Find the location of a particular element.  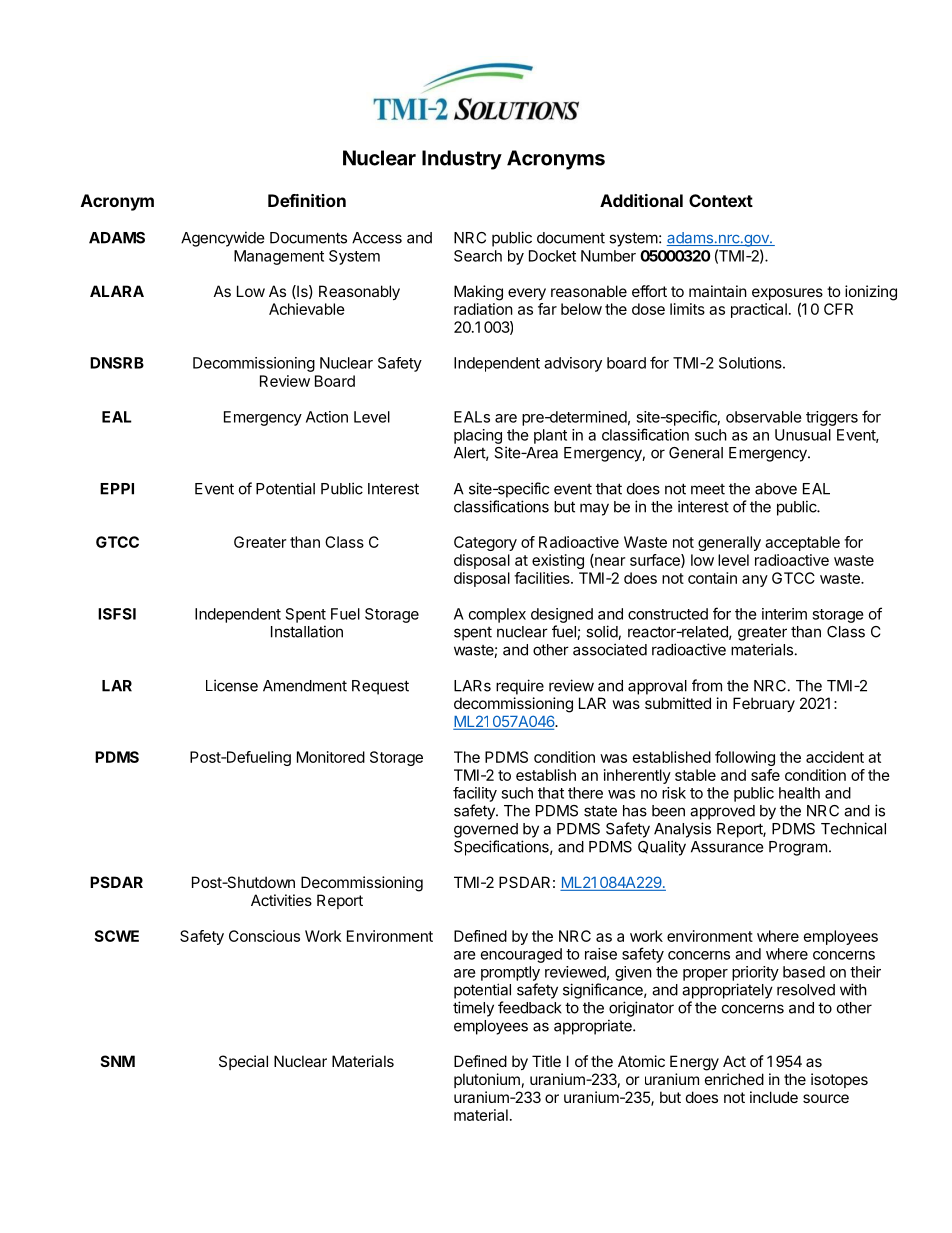

Action is located at coordinates (327, 417).
